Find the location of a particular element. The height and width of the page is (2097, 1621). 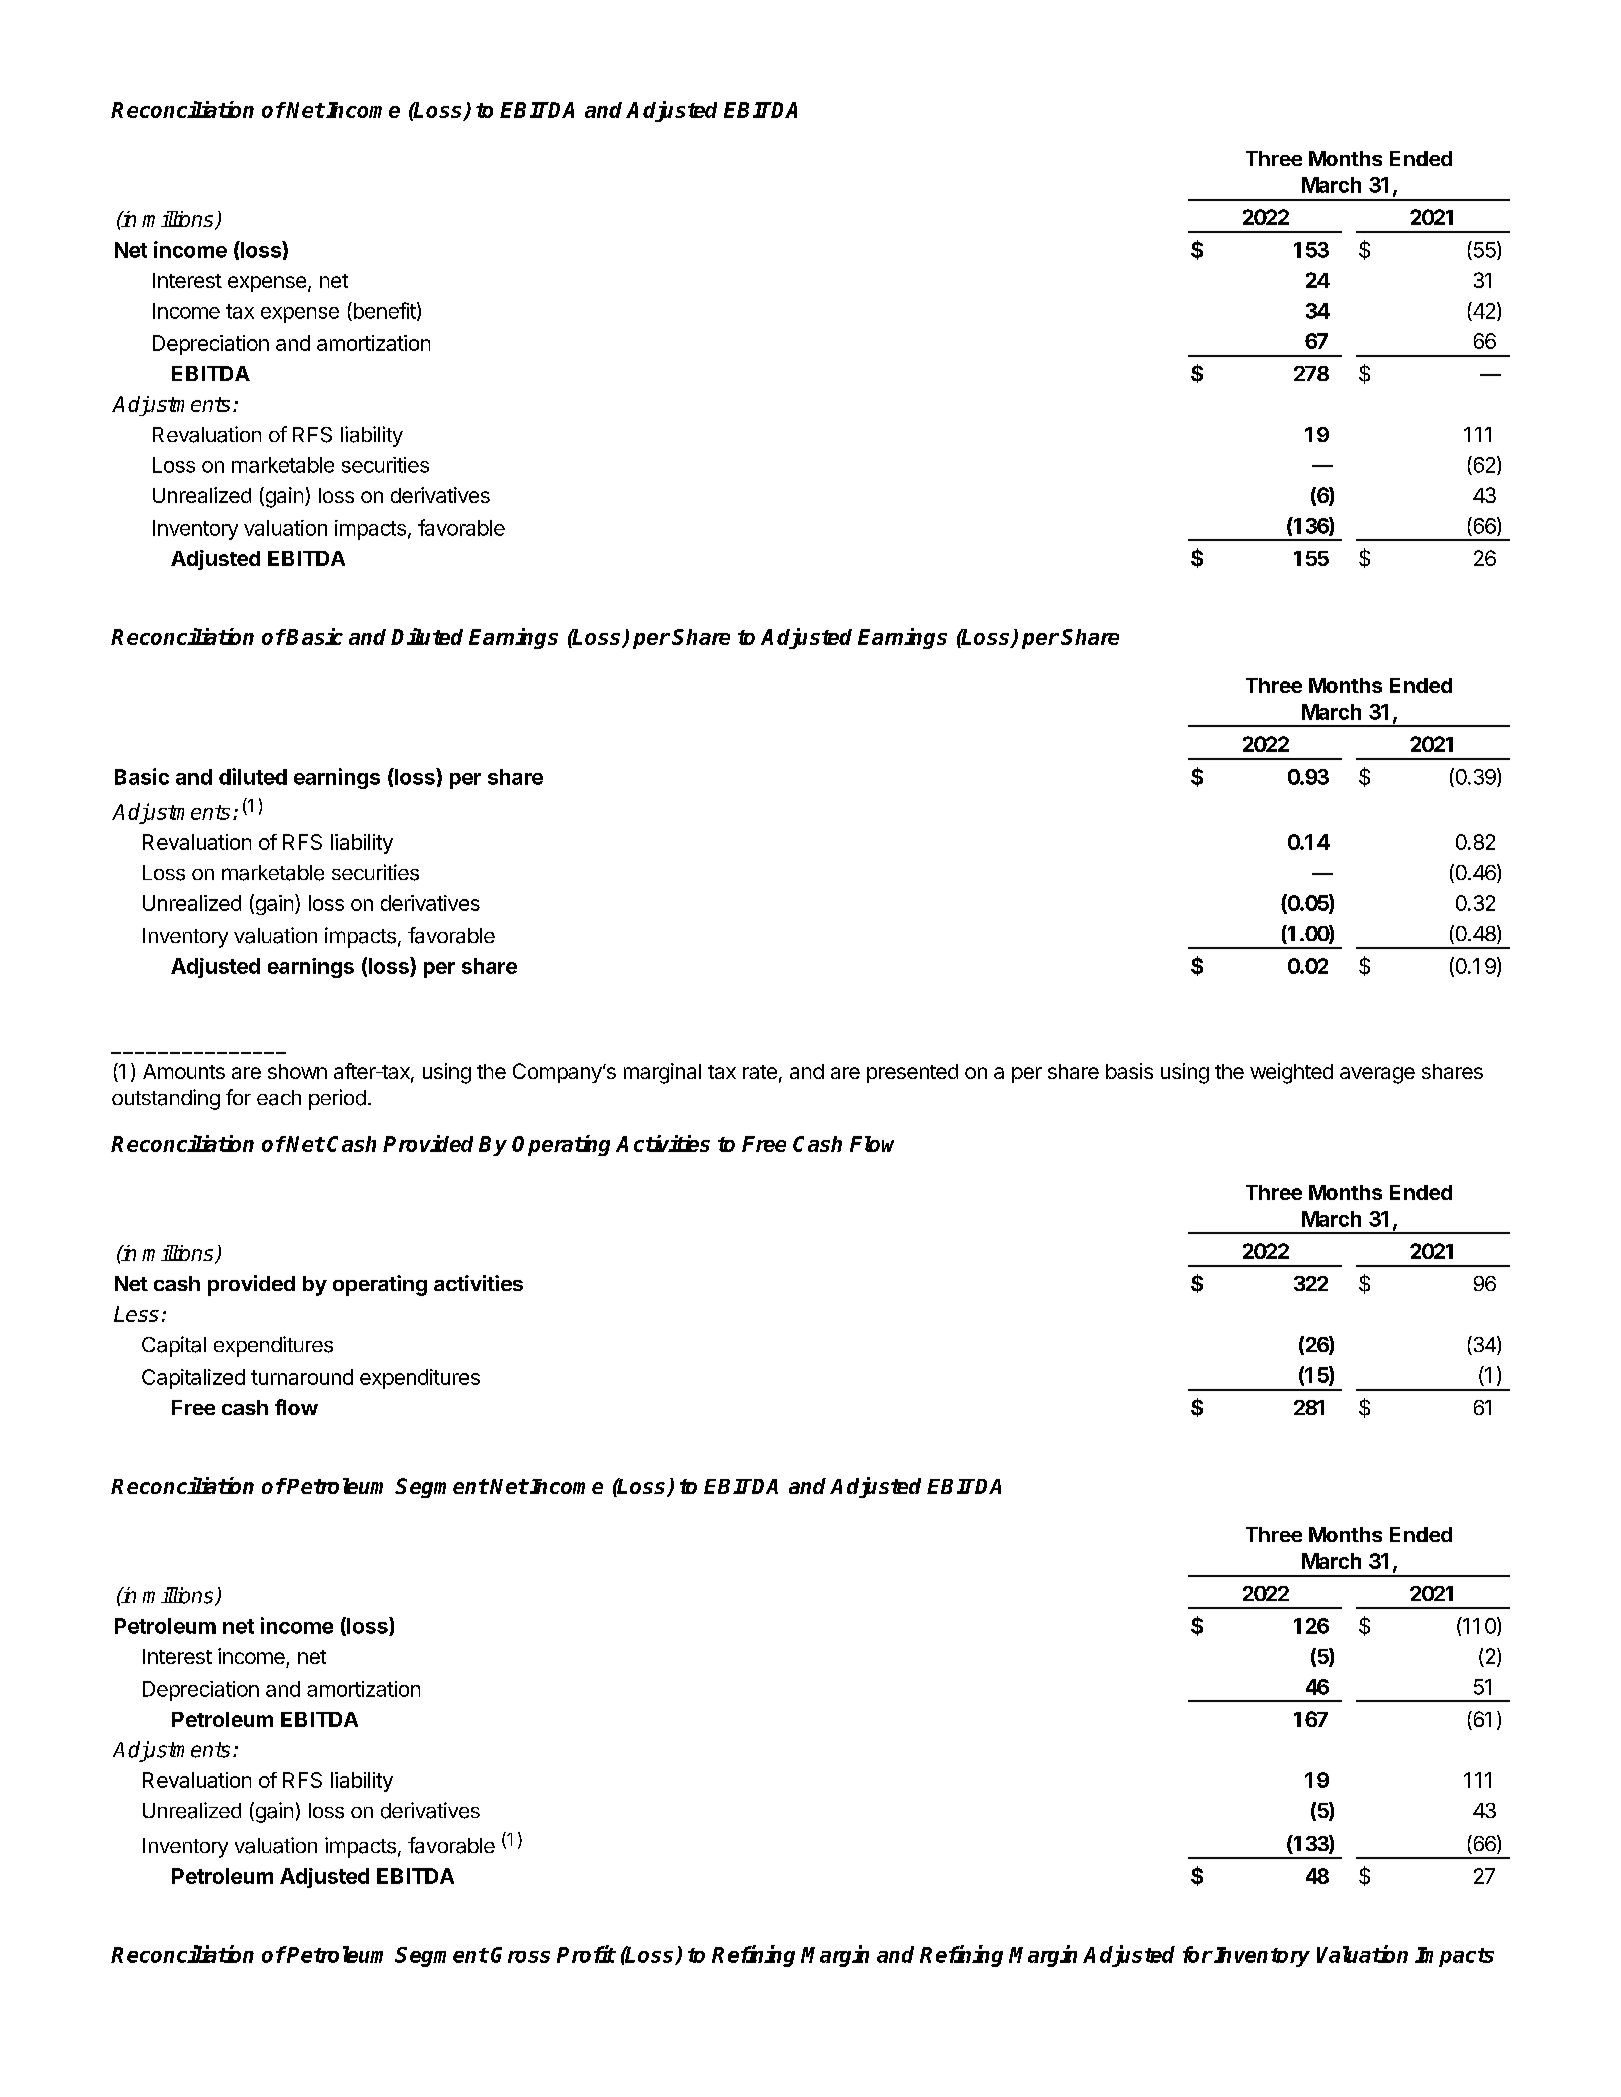

Profit is located at coordinates (586, 1954).
